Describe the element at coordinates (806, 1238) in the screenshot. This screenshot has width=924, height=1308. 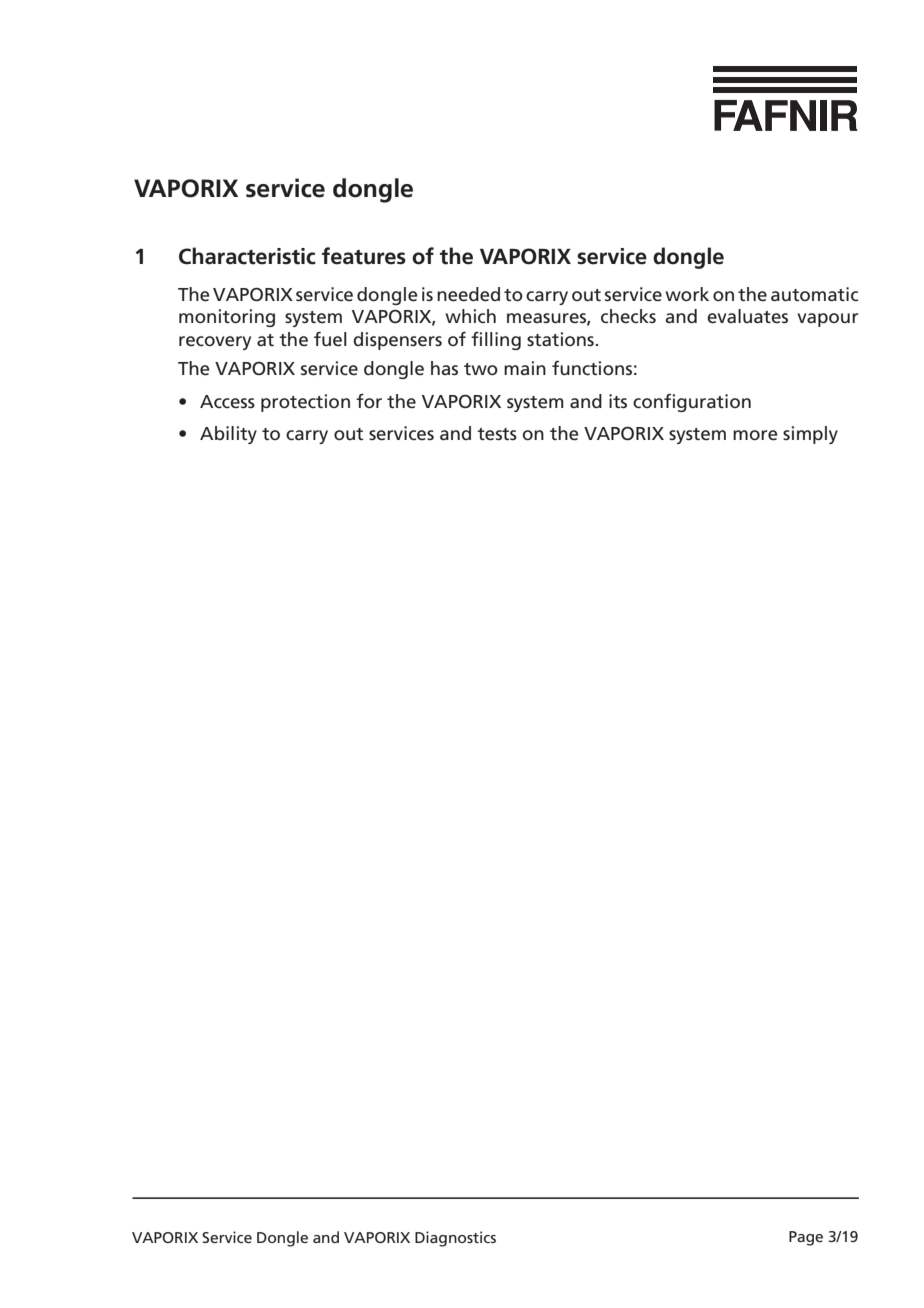
I see `Page` at that location.
